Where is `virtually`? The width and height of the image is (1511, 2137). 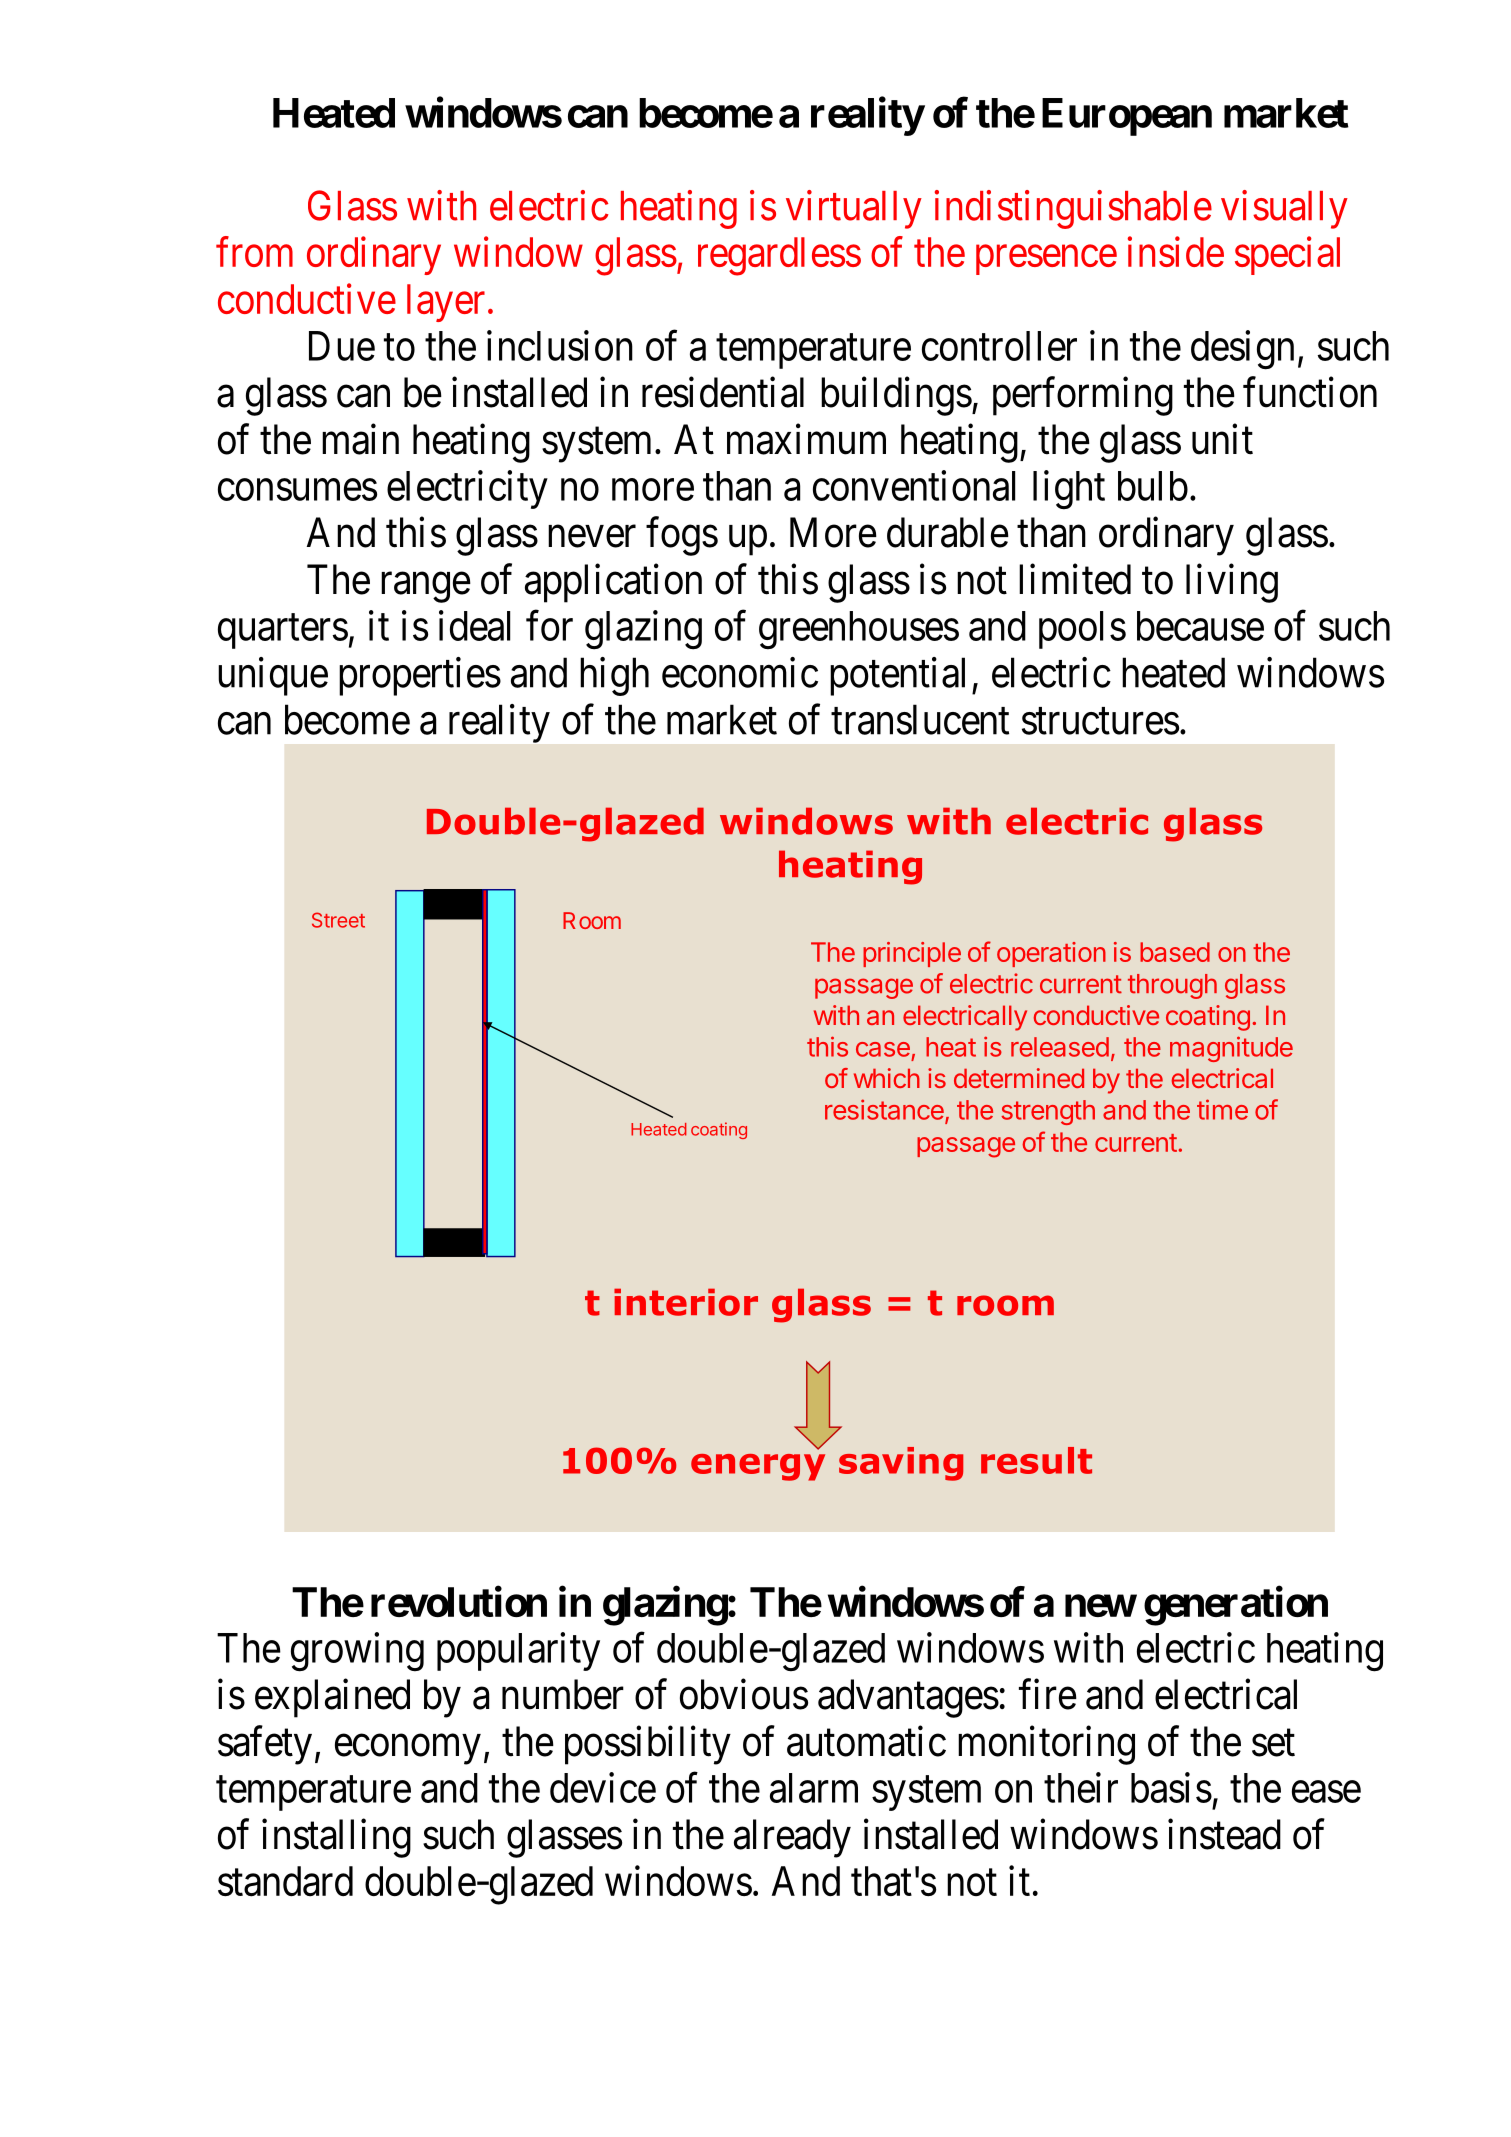
virtually is located at coordinates (854, 209).
